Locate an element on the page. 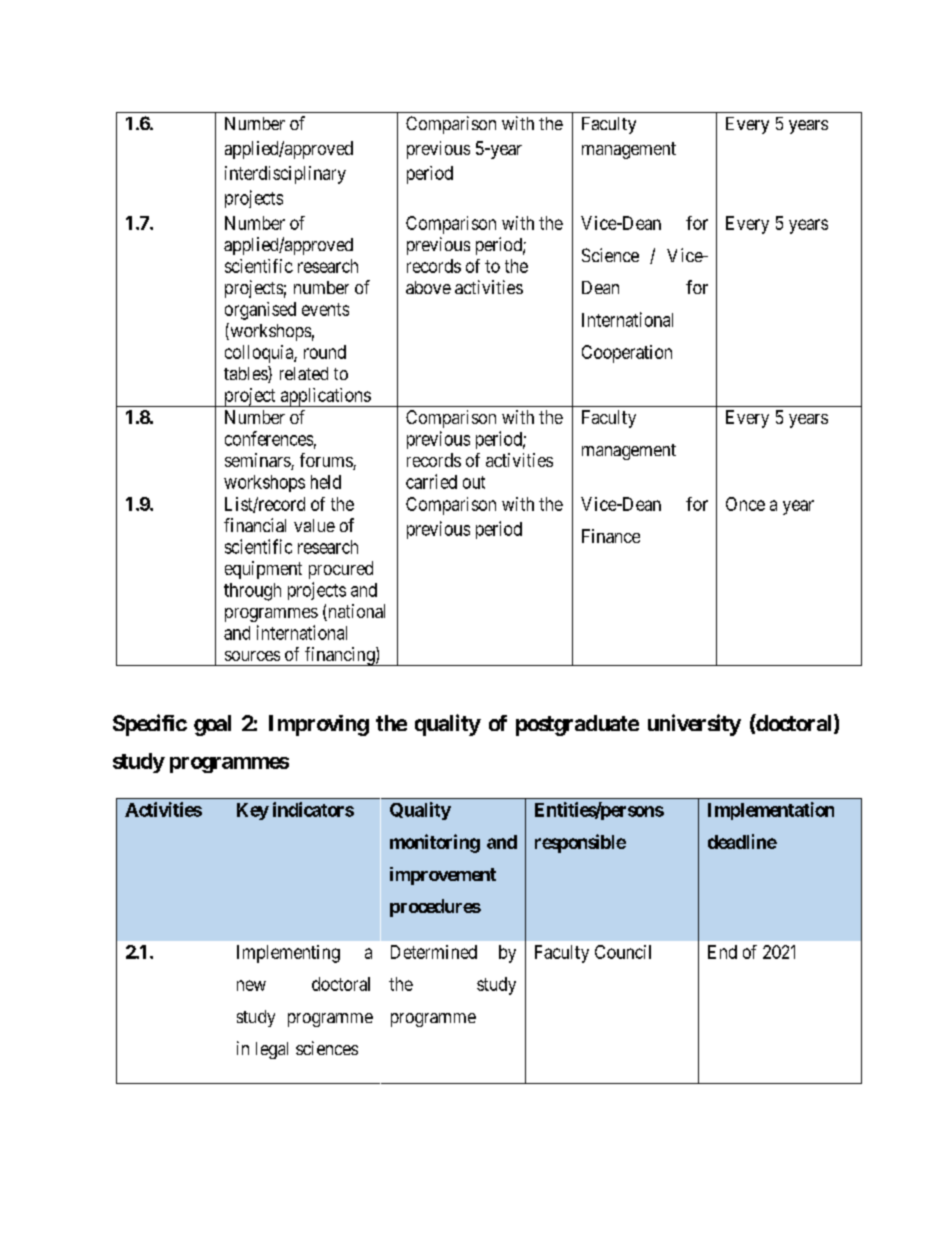 Image resolution: width=952 pixels, height=1233 pixels. interdisciplinary is located at coordinates (285, 175).
